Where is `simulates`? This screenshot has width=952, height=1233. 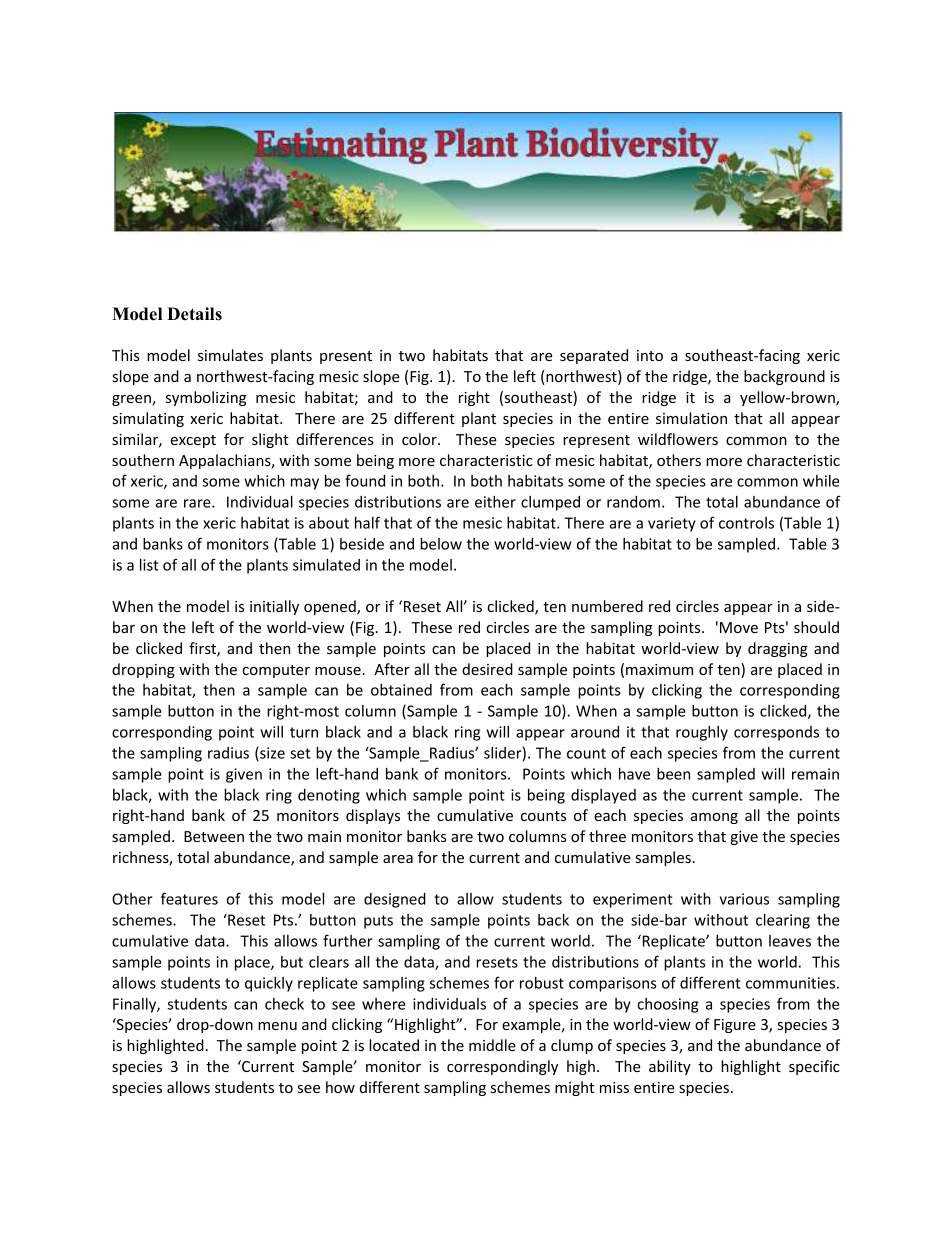 simulates is located at coordinates (230, 355).
